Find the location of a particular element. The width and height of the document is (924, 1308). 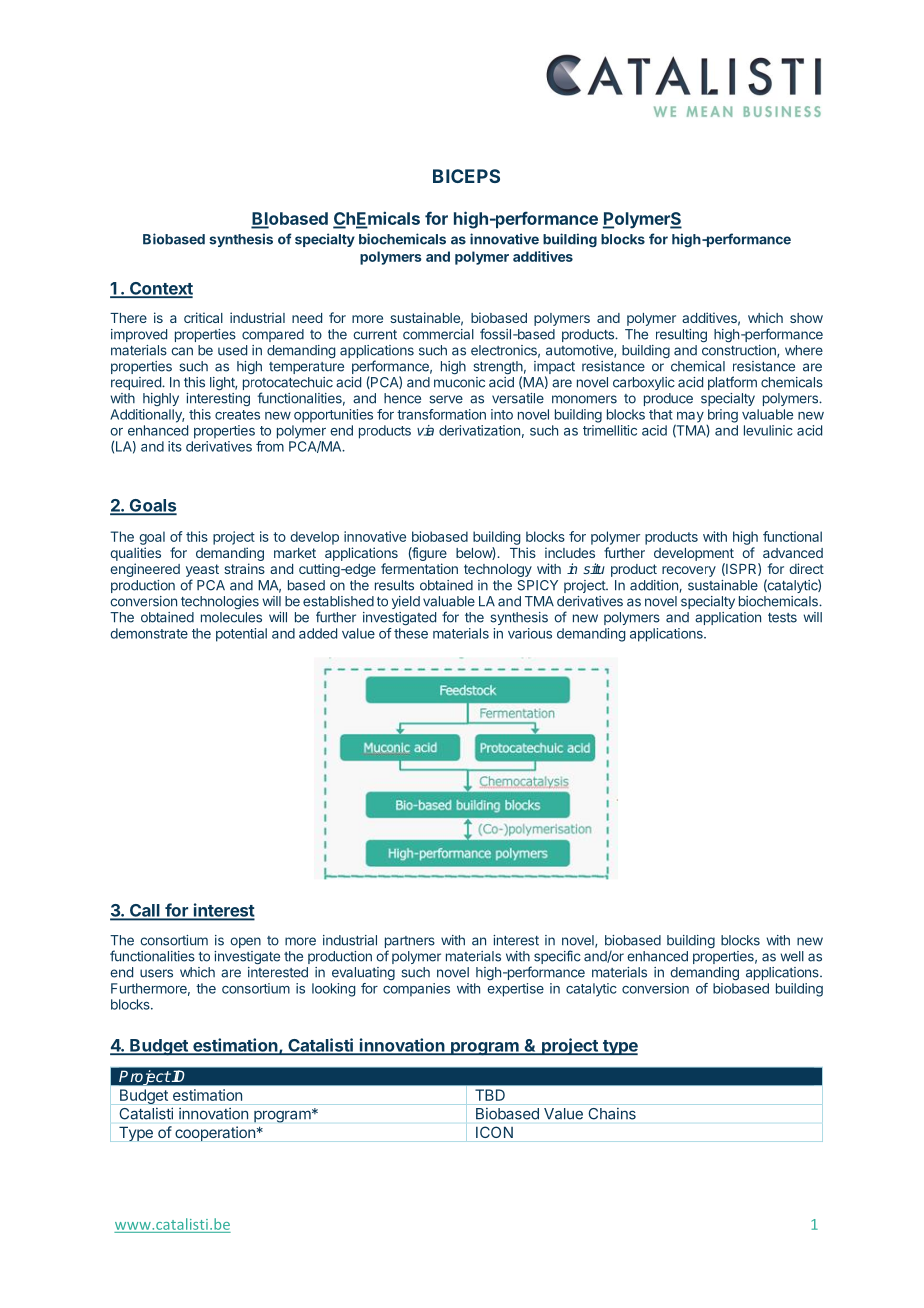

bring is located at coordinates (723, 416).
